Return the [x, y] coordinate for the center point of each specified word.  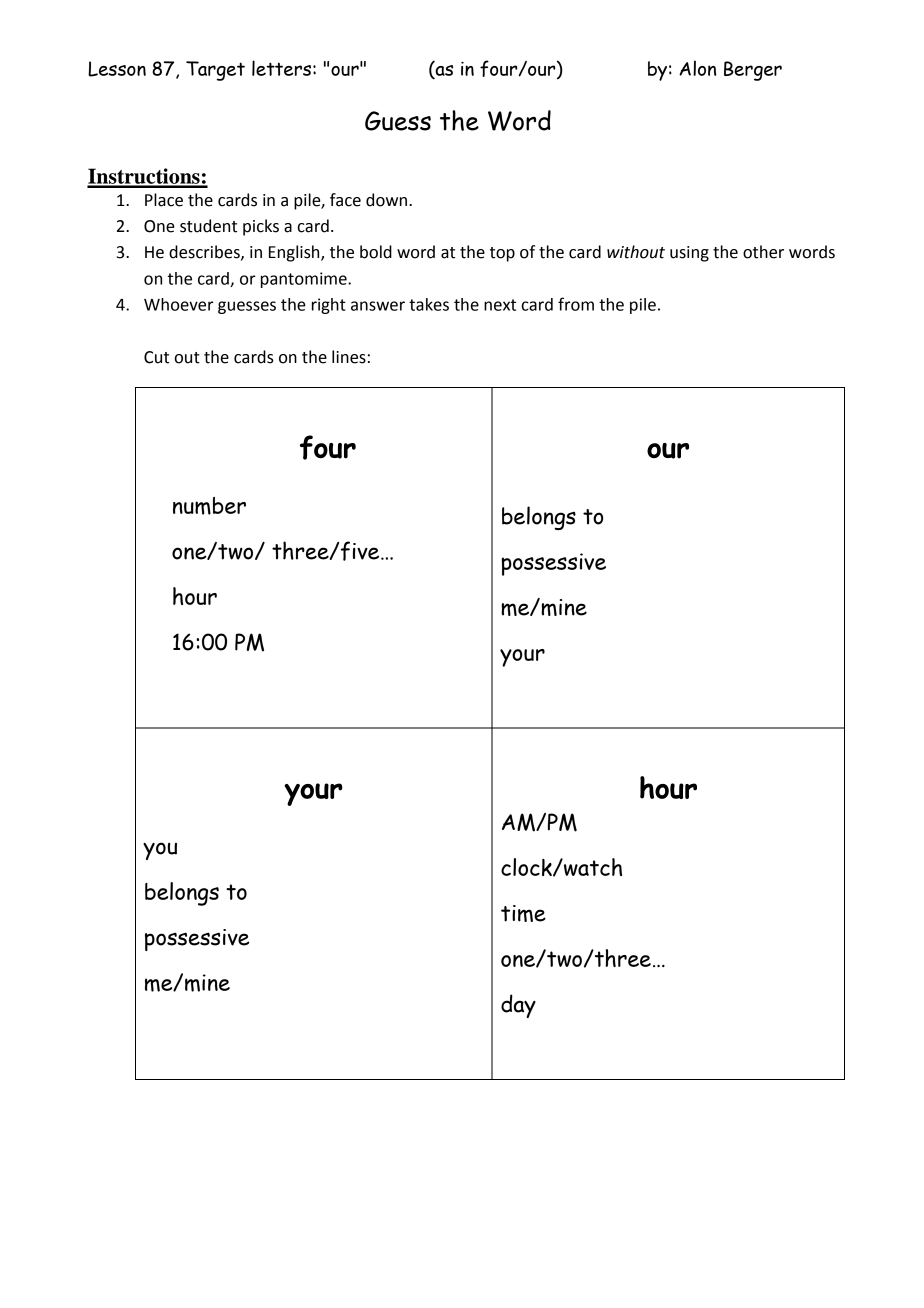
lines [349, 357]
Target [215, 71]
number [209, 506]
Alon [697, 68]
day [518, 1006]
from [576, 304]
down [386, 200]
